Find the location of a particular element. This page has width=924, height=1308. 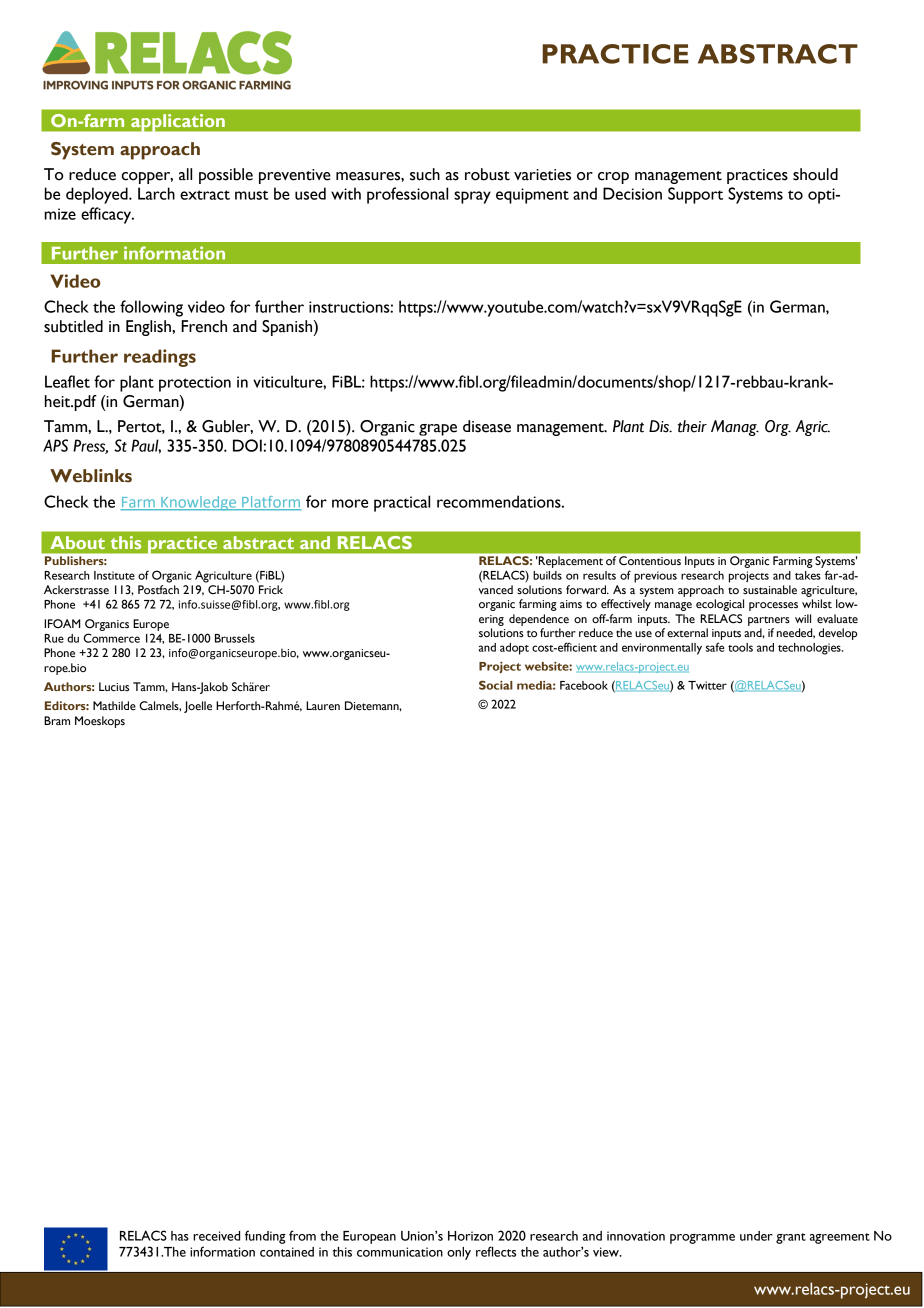

Support is located at coordinates (695, 195).
